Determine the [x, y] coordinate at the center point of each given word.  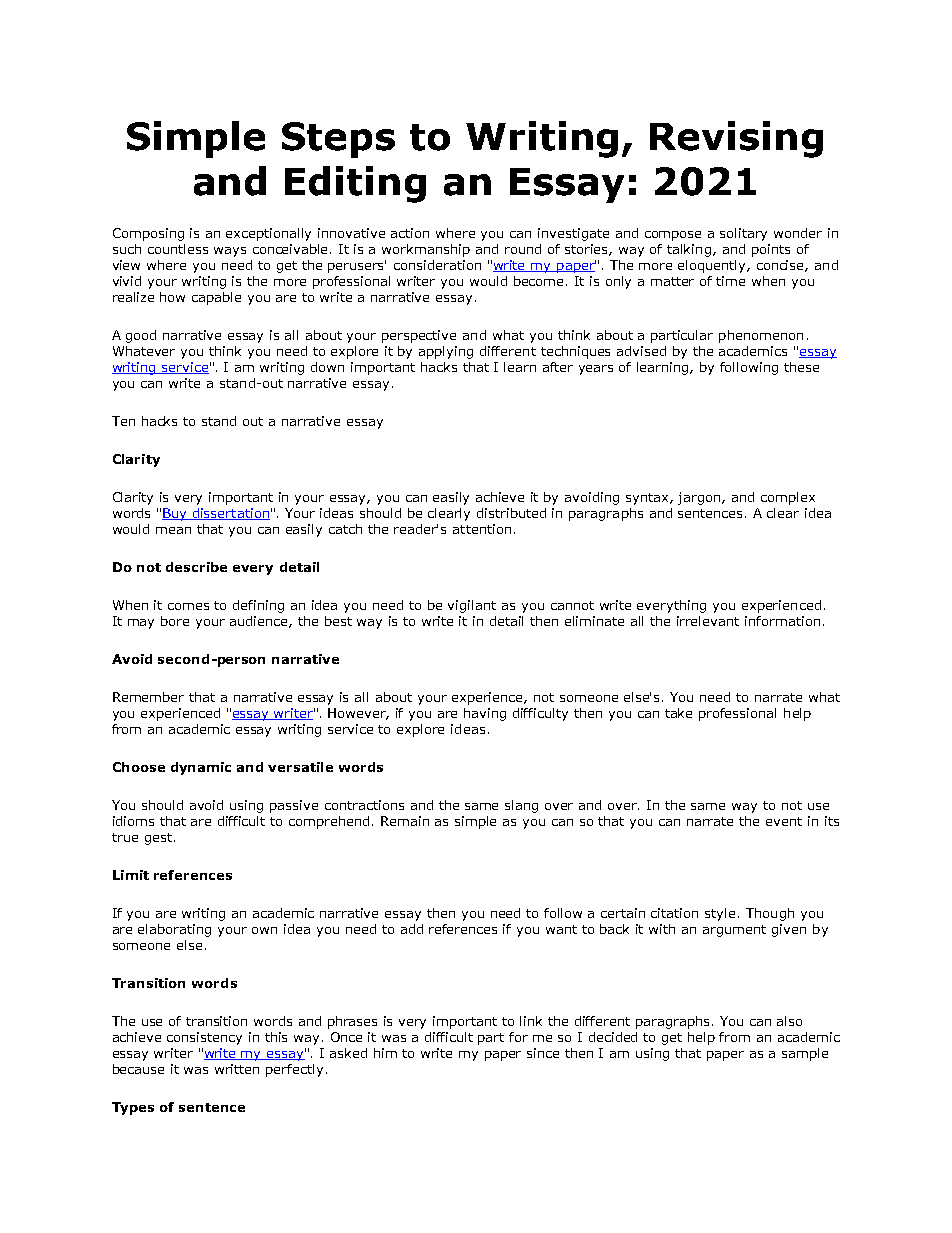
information [782, 621]
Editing [355, 184]
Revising [736, 139]
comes [188, 606]
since [543, 1053]
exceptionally [268, 234]
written [237, 1069]
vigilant [472, 606]
